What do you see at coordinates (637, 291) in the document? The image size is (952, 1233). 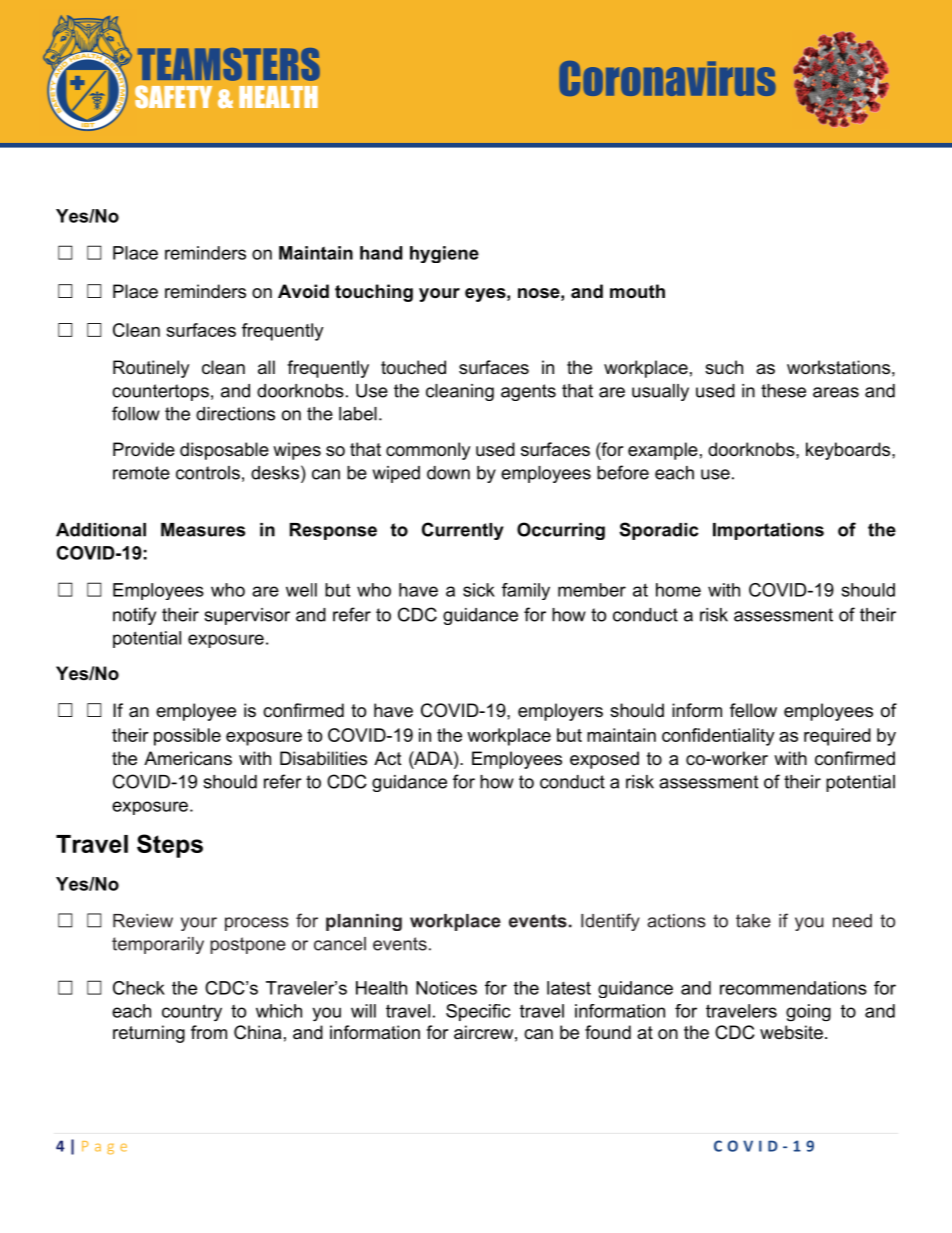 I see `mouth` at bounding box center [637, 291].
